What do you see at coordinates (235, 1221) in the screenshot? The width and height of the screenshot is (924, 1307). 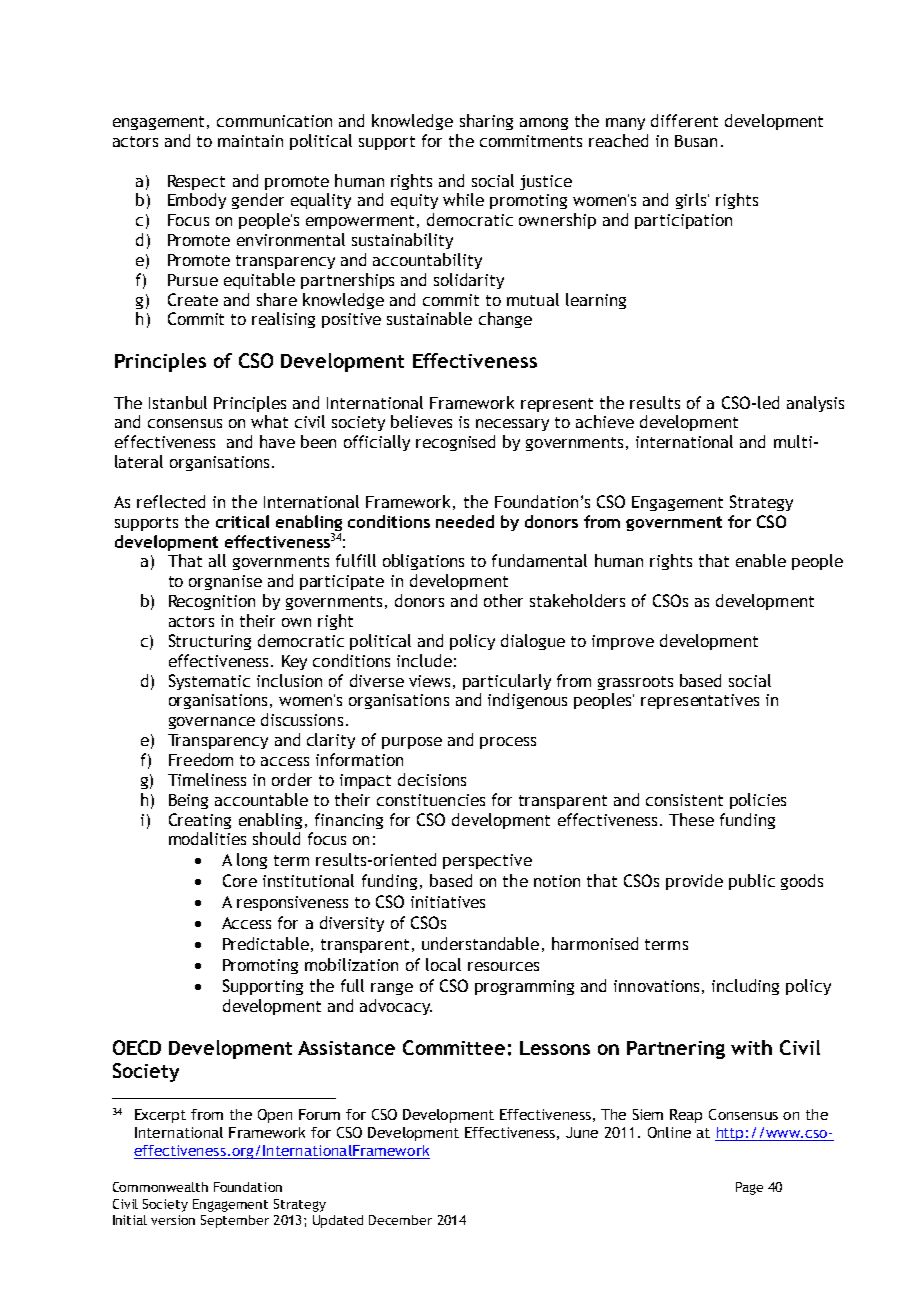 I see `September` at bounding box center [235, 1221].
